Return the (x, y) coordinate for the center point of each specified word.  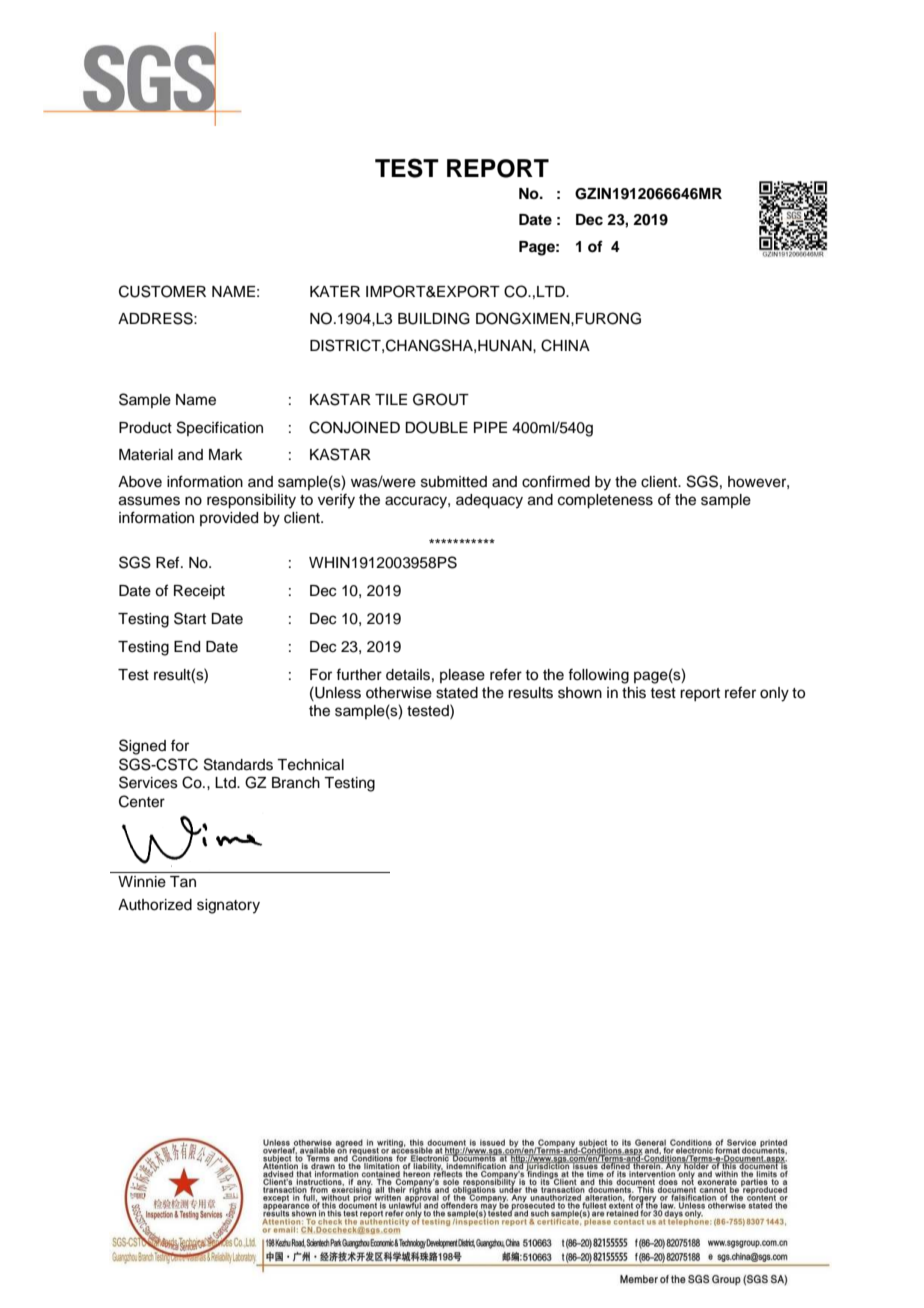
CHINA (565, 345)
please (462, 676)
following (598, 676)
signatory (228, 906)
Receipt (199, 592)
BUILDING (434, 318)
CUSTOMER (162, 291)
